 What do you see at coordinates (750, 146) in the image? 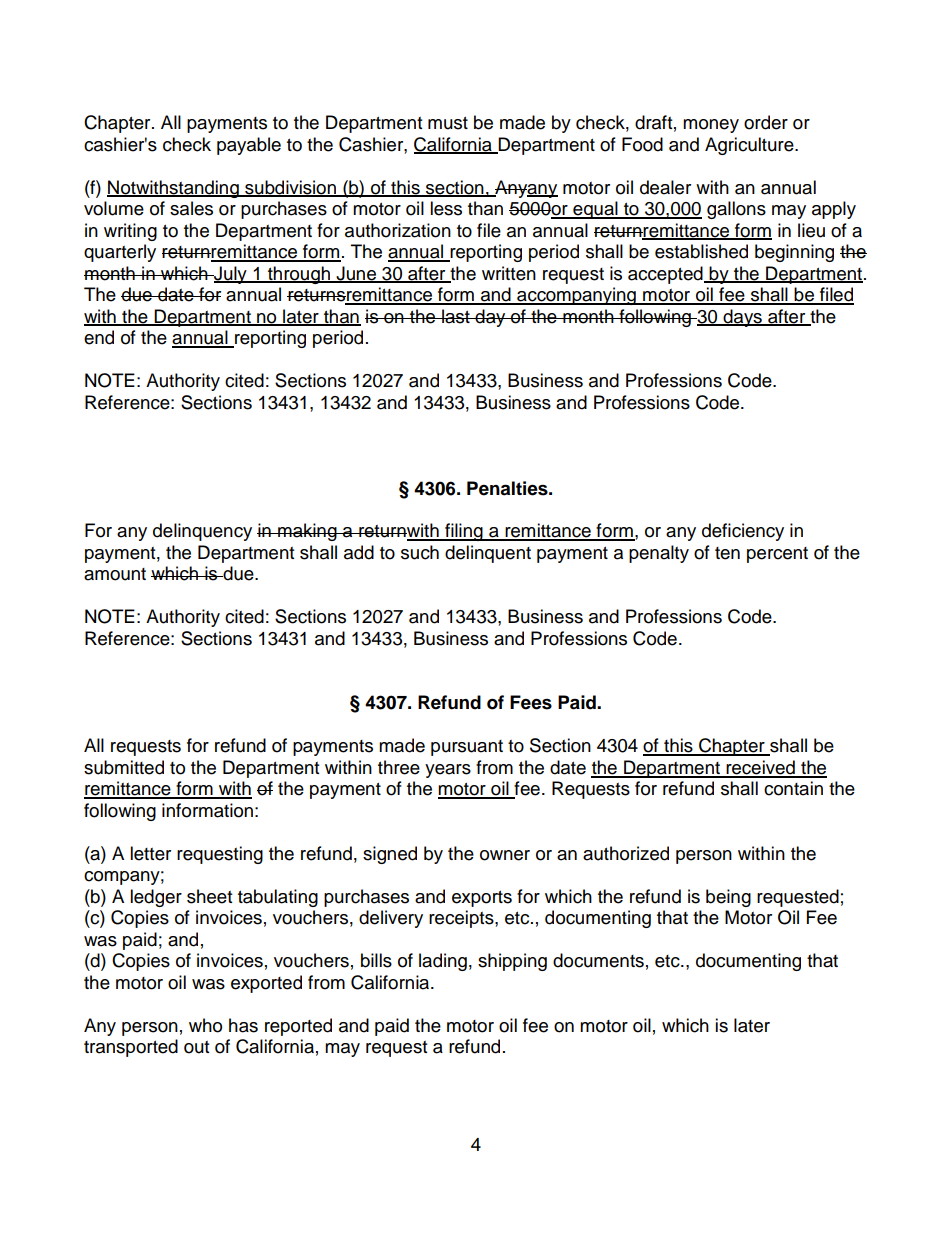
I see `Agriculture` at bounding box center [750, 146].
